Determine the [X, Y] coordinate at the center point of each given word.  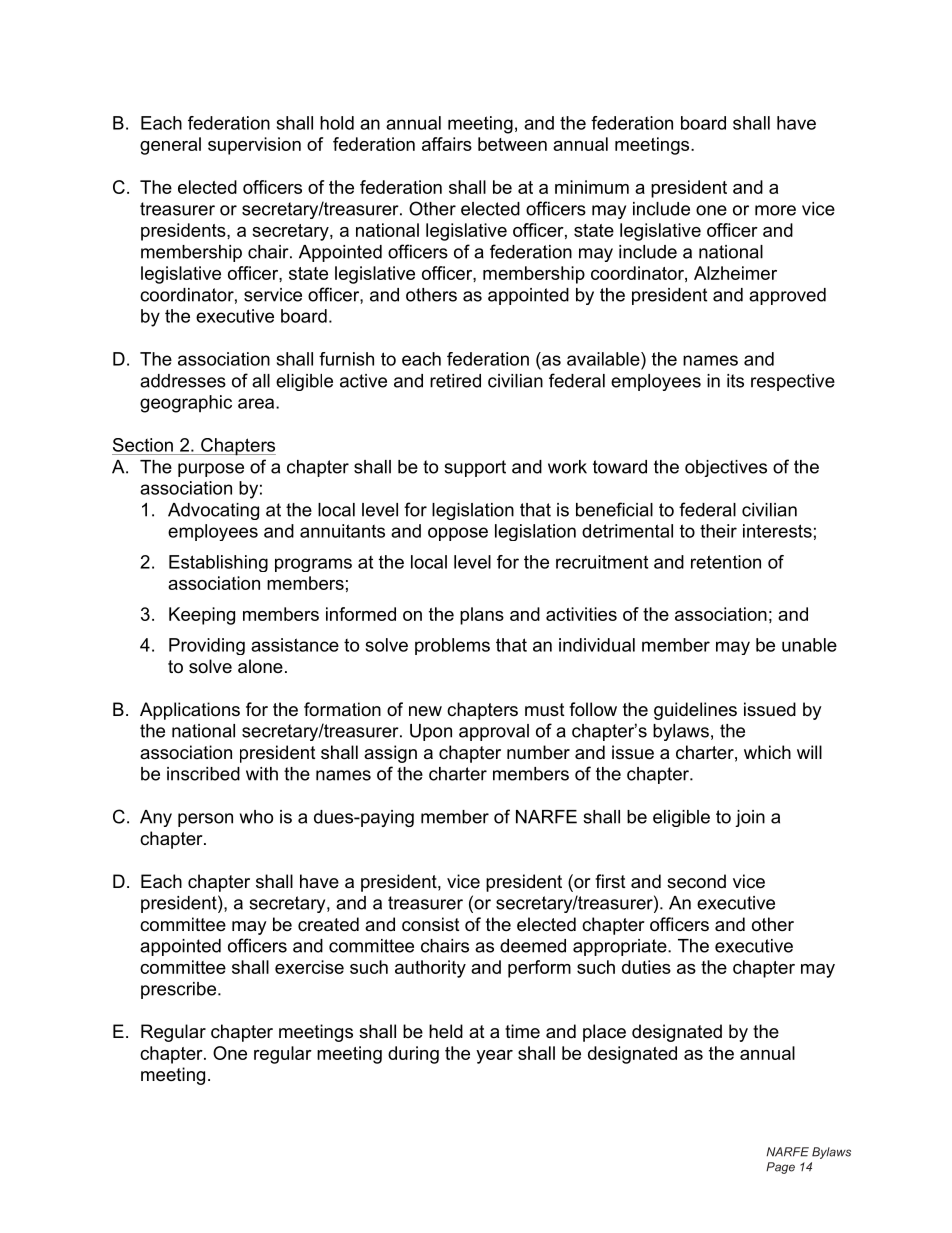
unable [809, 645]
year [494, 1057]
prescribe [178, 990]
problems [452, 646]
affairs [447, 144]
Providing [207, 646]
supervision [254, 146]
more [775, 210]
